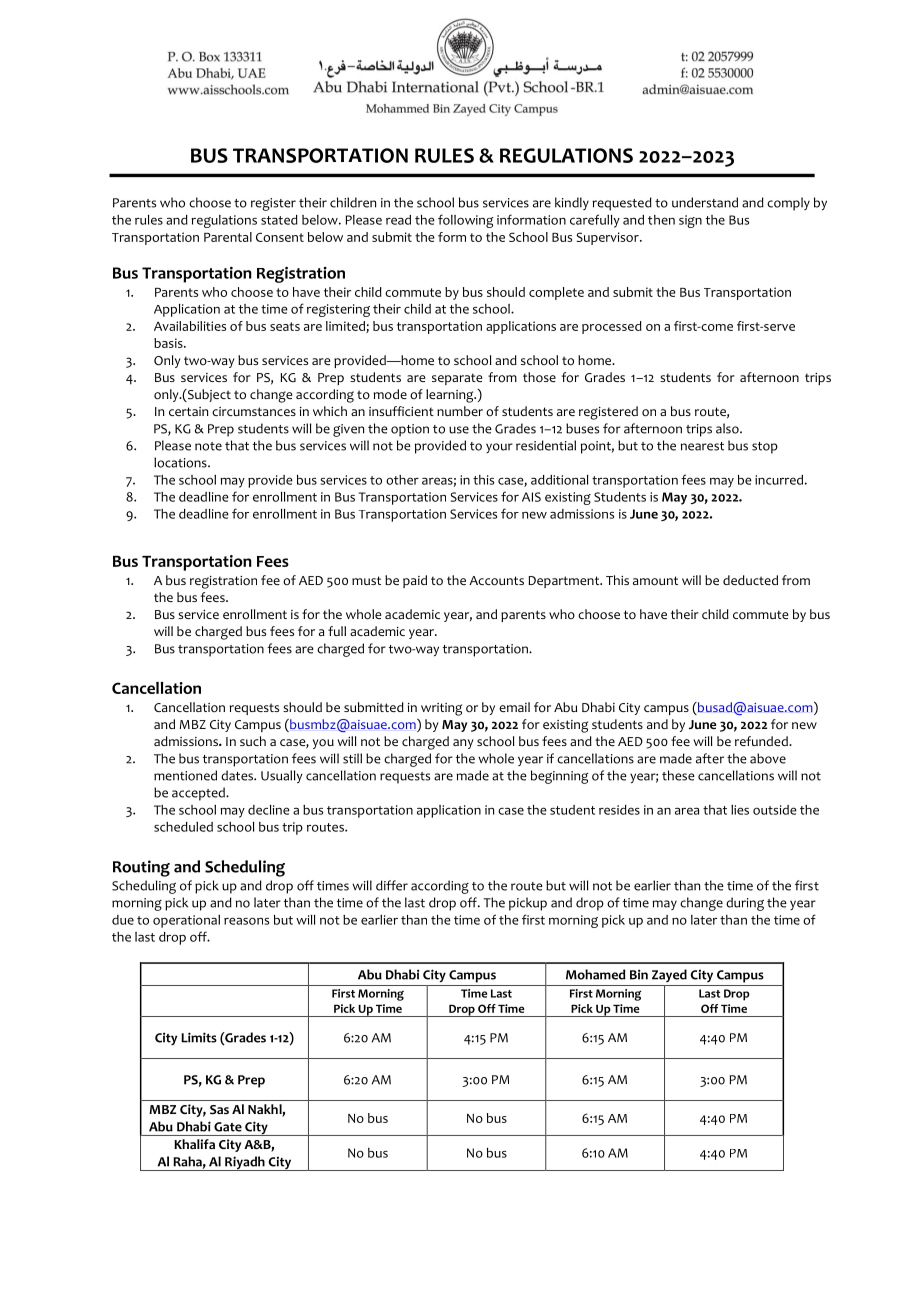  I want to click on Parental, so click(228, 237).
